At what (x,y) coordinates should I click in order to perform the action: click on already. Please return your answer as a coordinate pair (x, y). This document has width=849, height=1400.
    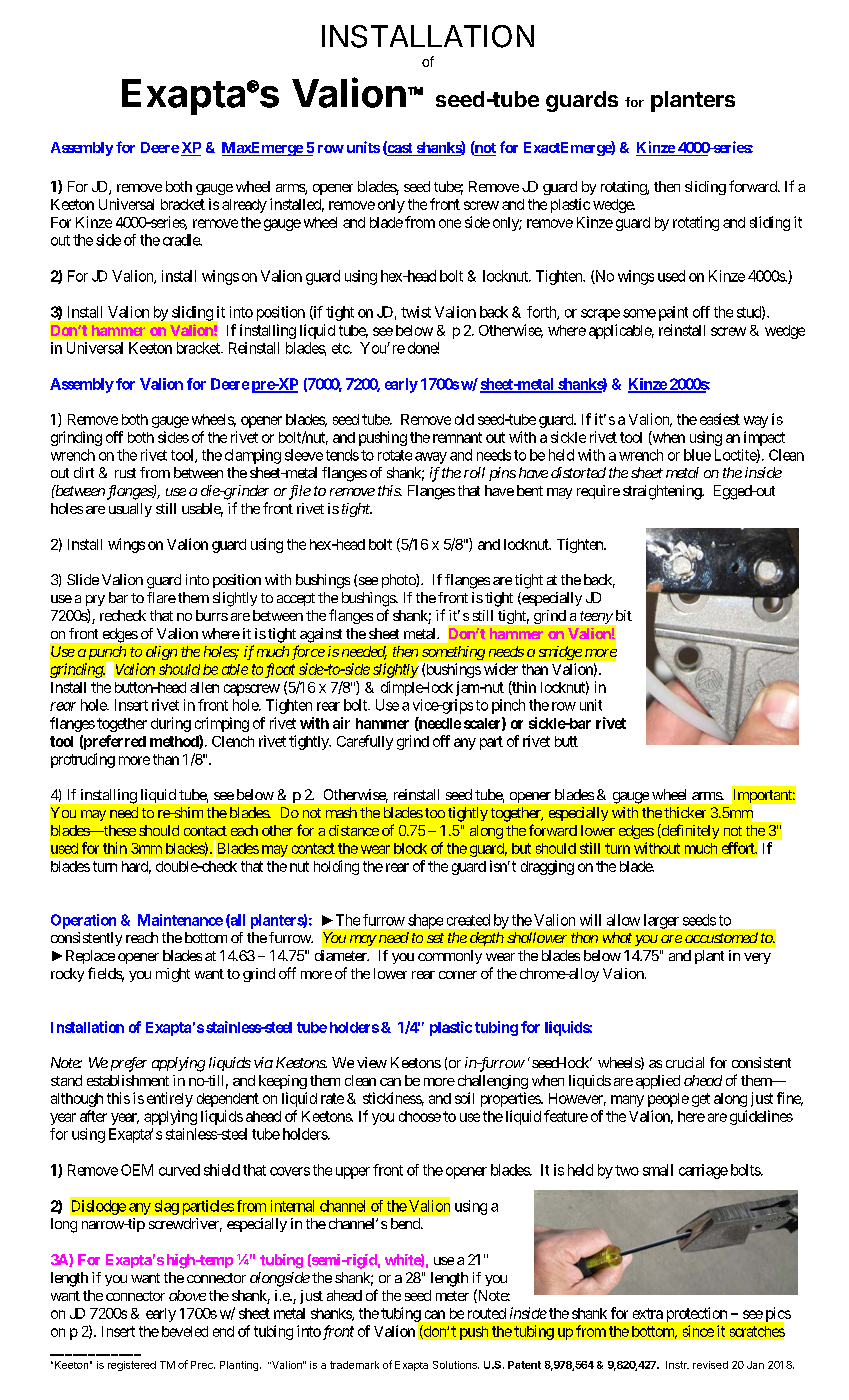
    Looking at the image, I should click on (244, 206).
